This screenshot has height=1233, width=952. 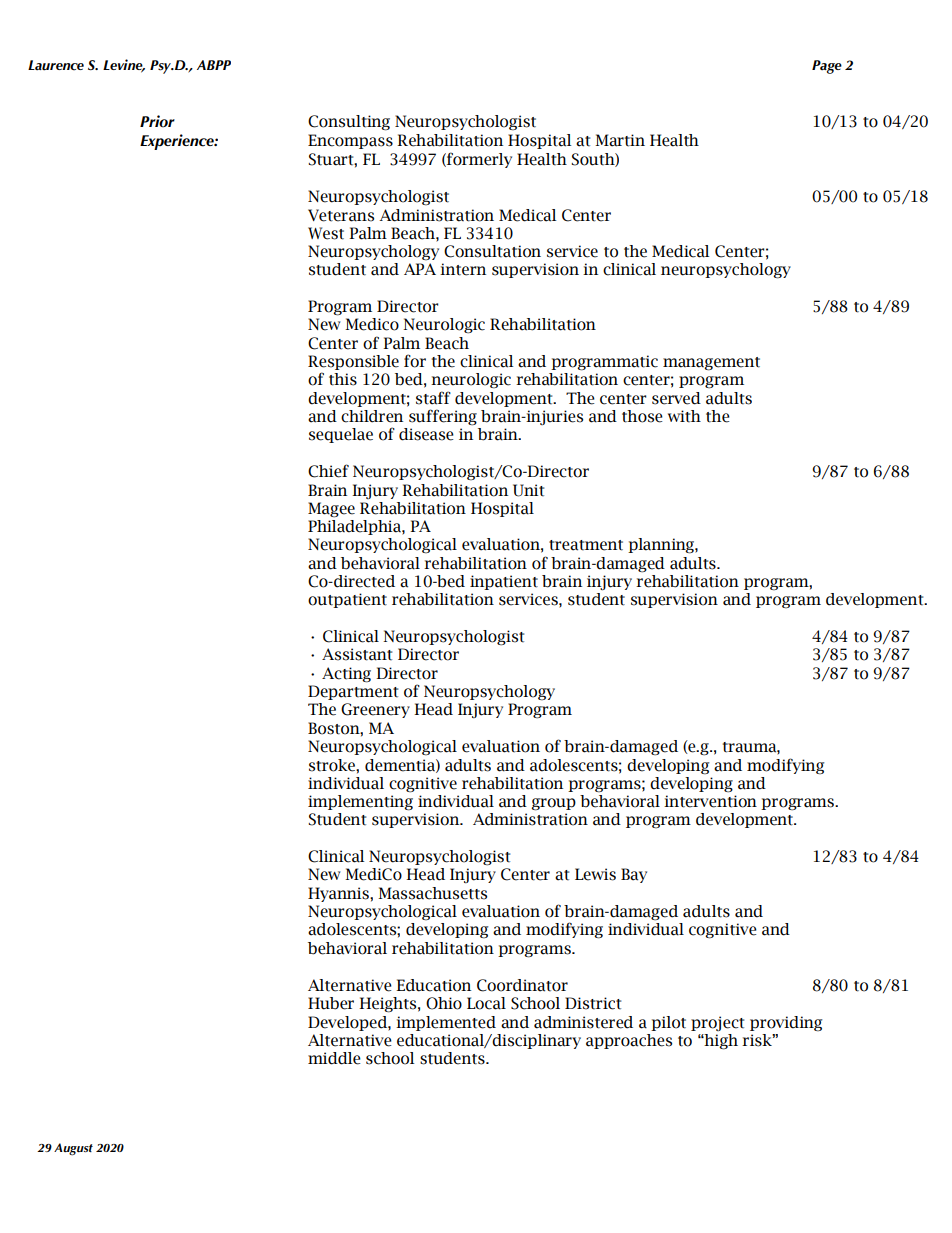 What do you see at coordinates (347, 600) in the screenshot?
I see `outpatient` at bounding box center [347, 600].
